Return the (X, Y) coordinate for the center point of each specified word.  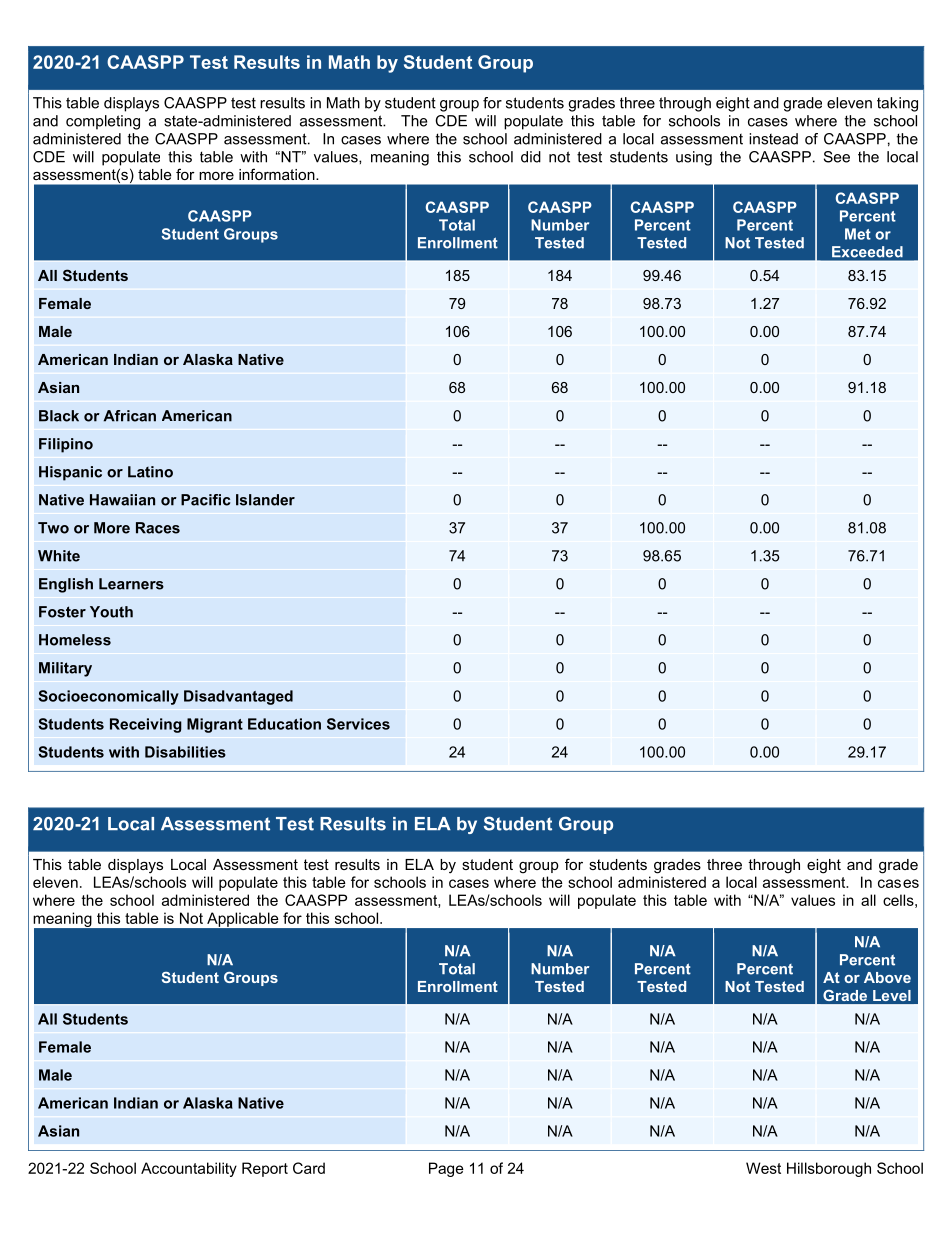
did (531, 157)
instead (773, 139)
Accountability (189, 1169)
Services (358, 724)
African (129, 416)
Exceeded (867, 251)
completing (103, 122)
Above (887, 977)
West (763, 1168)
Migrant (215, 725)
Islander (265, 500)
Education (284, 724)
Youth (111, 612)
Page (446, 1169)
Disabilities (185, 752)
